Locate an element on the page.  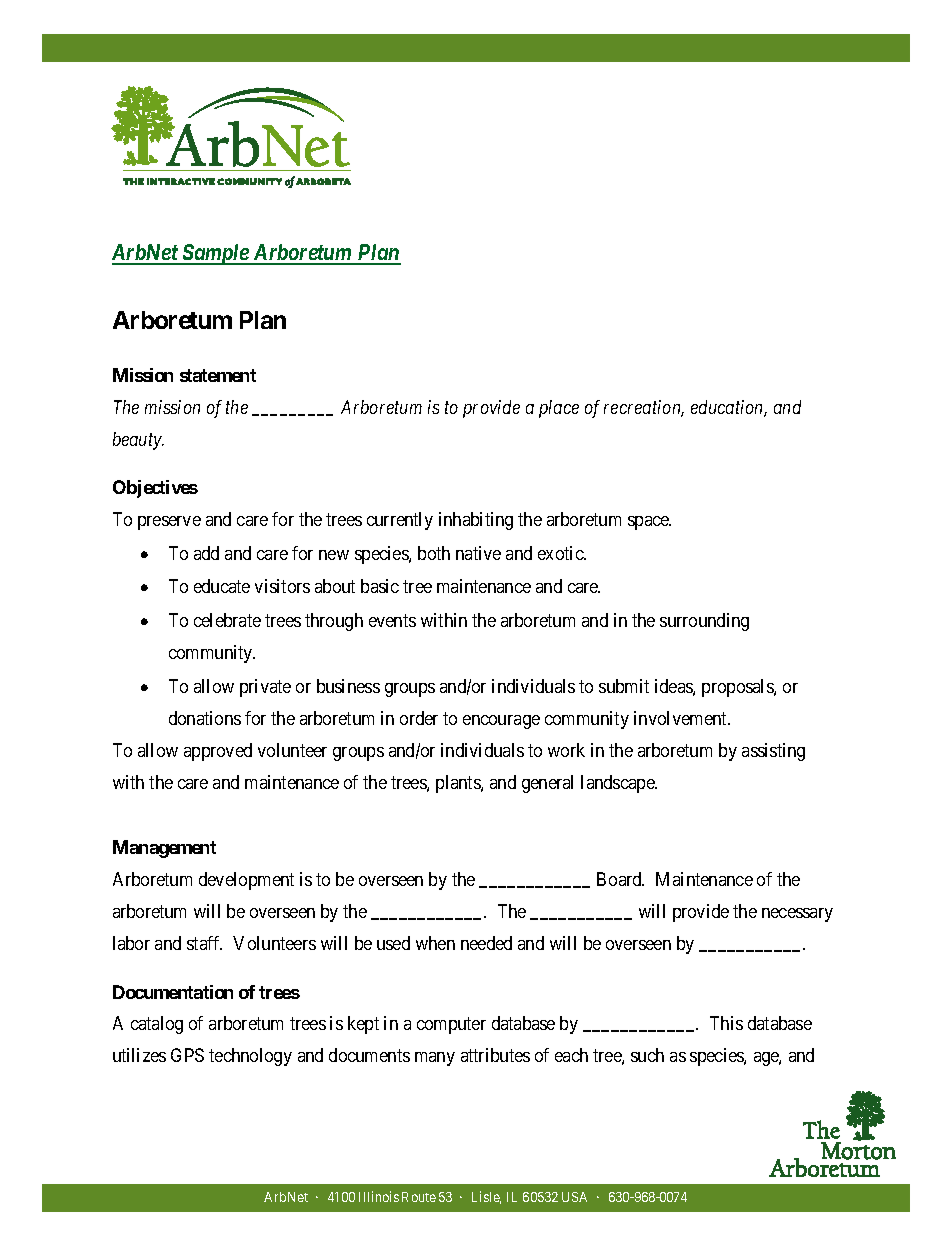
place is located at coordinates (559, 409).
